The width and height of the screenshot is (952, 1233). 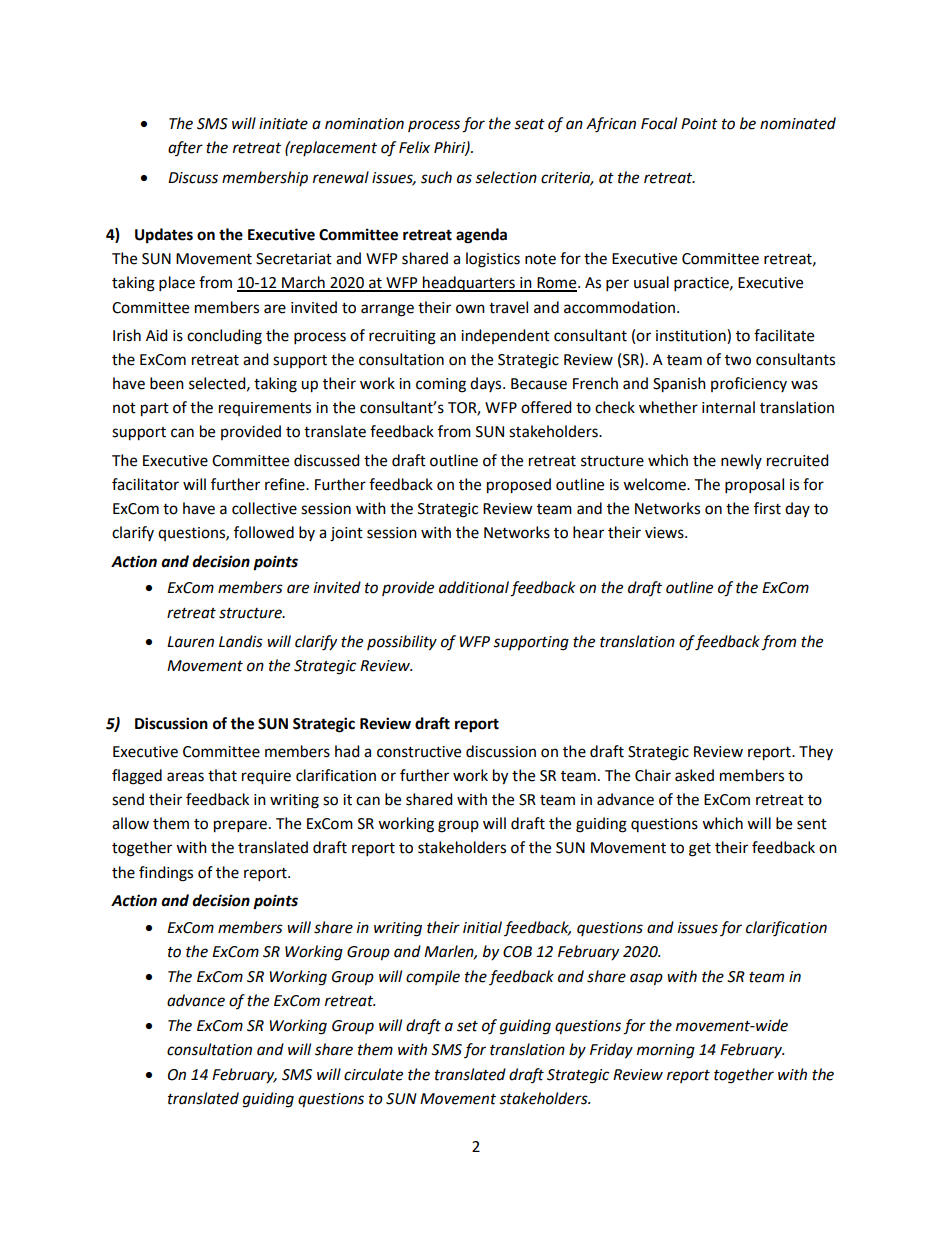 I want to click on Lauren, so click(x=190, y=642).
